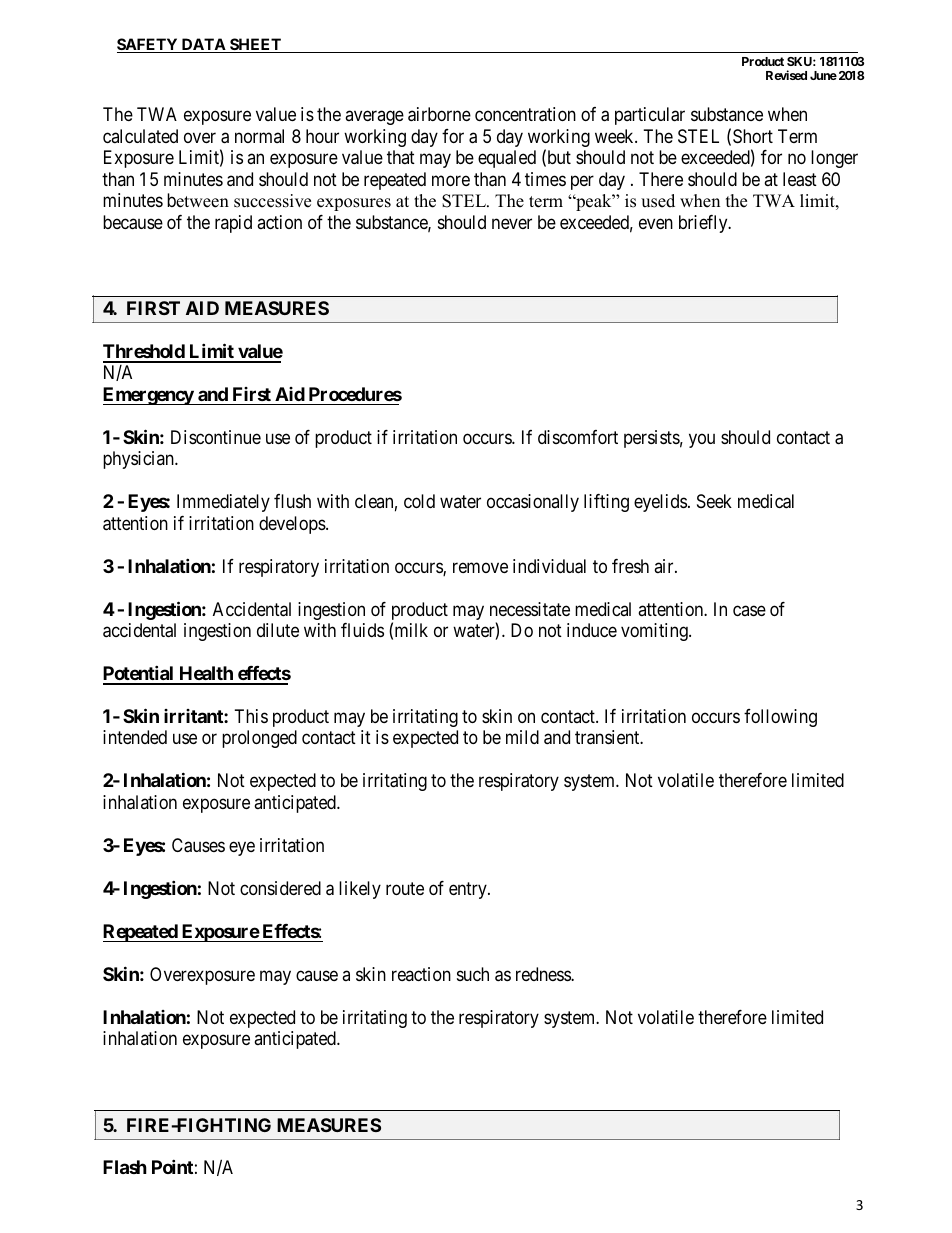 The width and height of the screenshot is (952, 1233). What do you see at coordinates (125, 1167) in the screenshot?
I see `Flash` at bounding box center [125, 1167].
